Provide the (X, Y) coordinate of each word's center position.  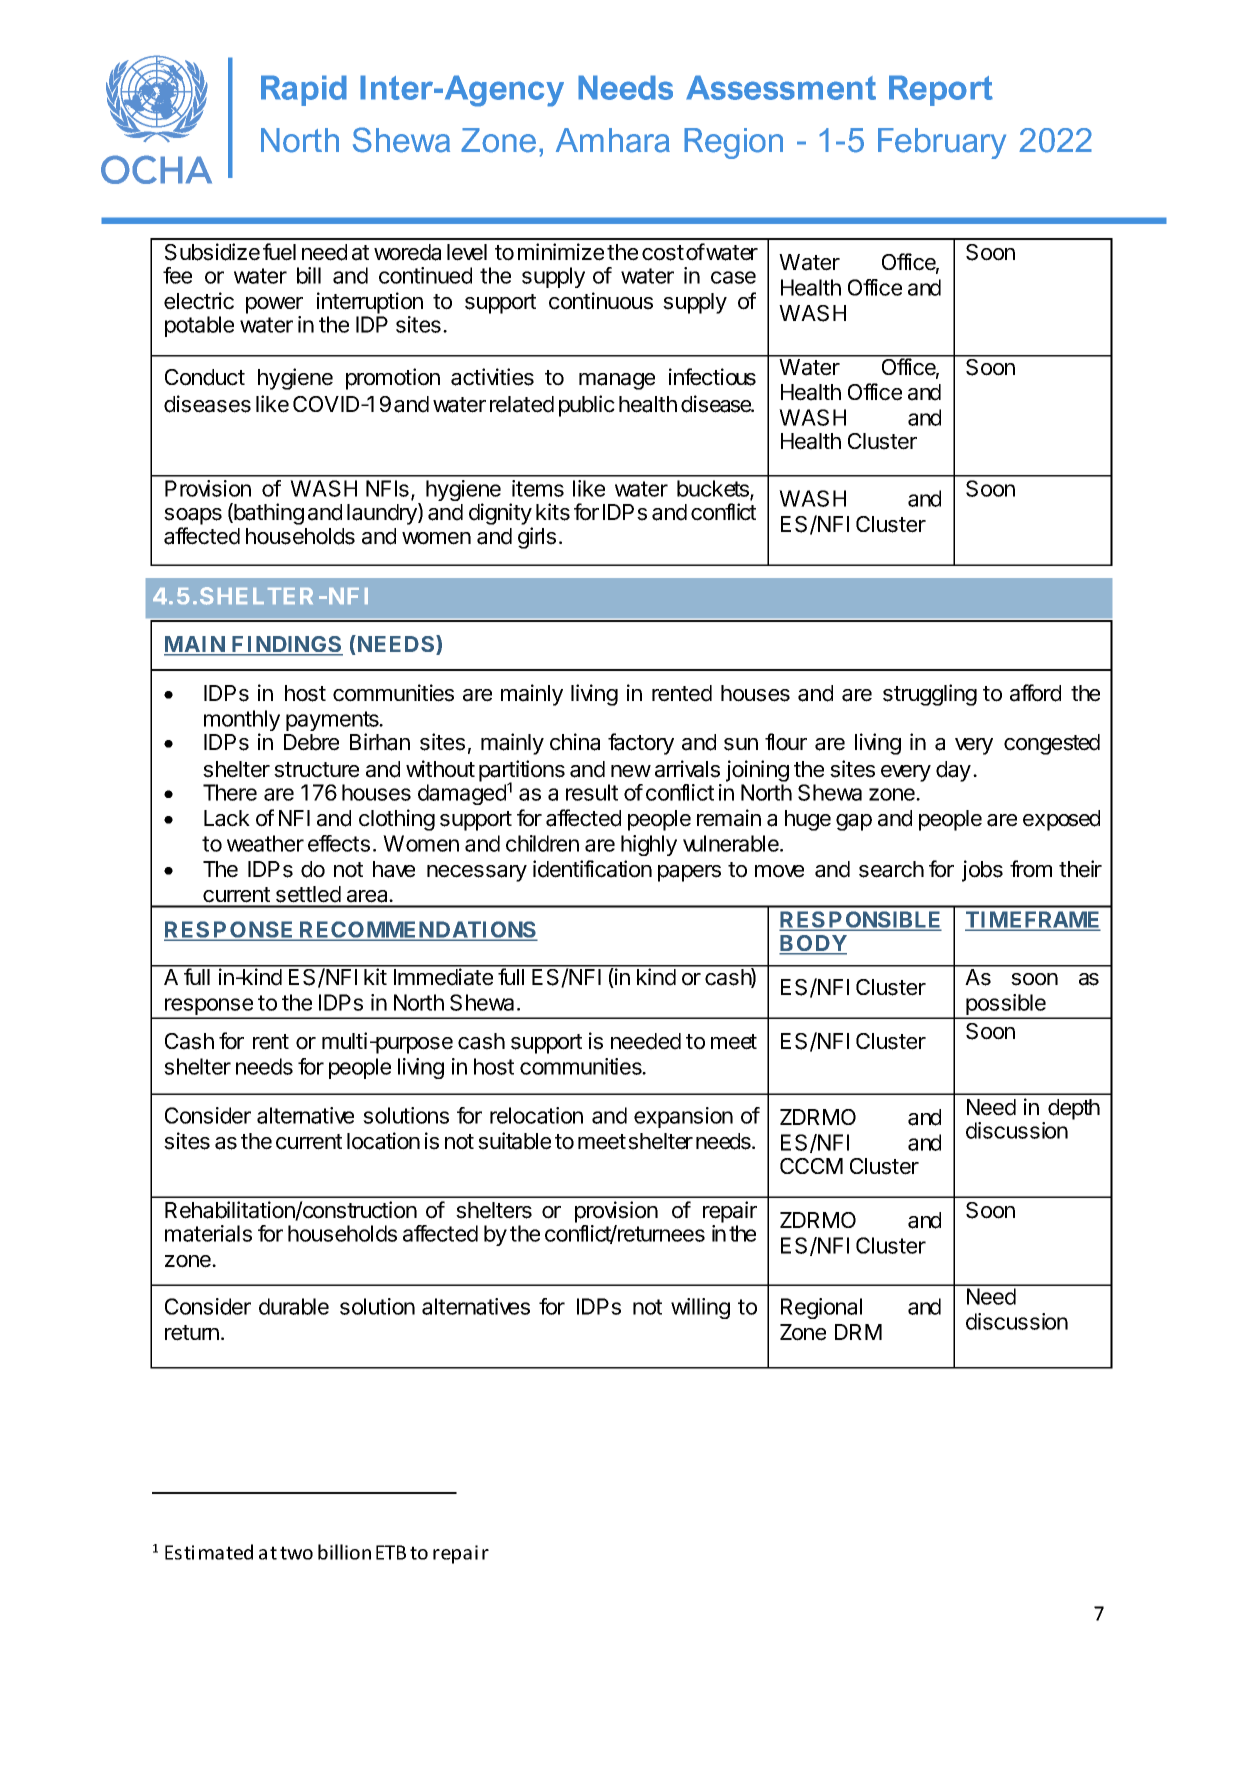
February (942, 143)
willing (700, 1308)
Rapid (304, 90)
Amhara (613, 140)
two (296, 1553)
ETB (391, 1552)
